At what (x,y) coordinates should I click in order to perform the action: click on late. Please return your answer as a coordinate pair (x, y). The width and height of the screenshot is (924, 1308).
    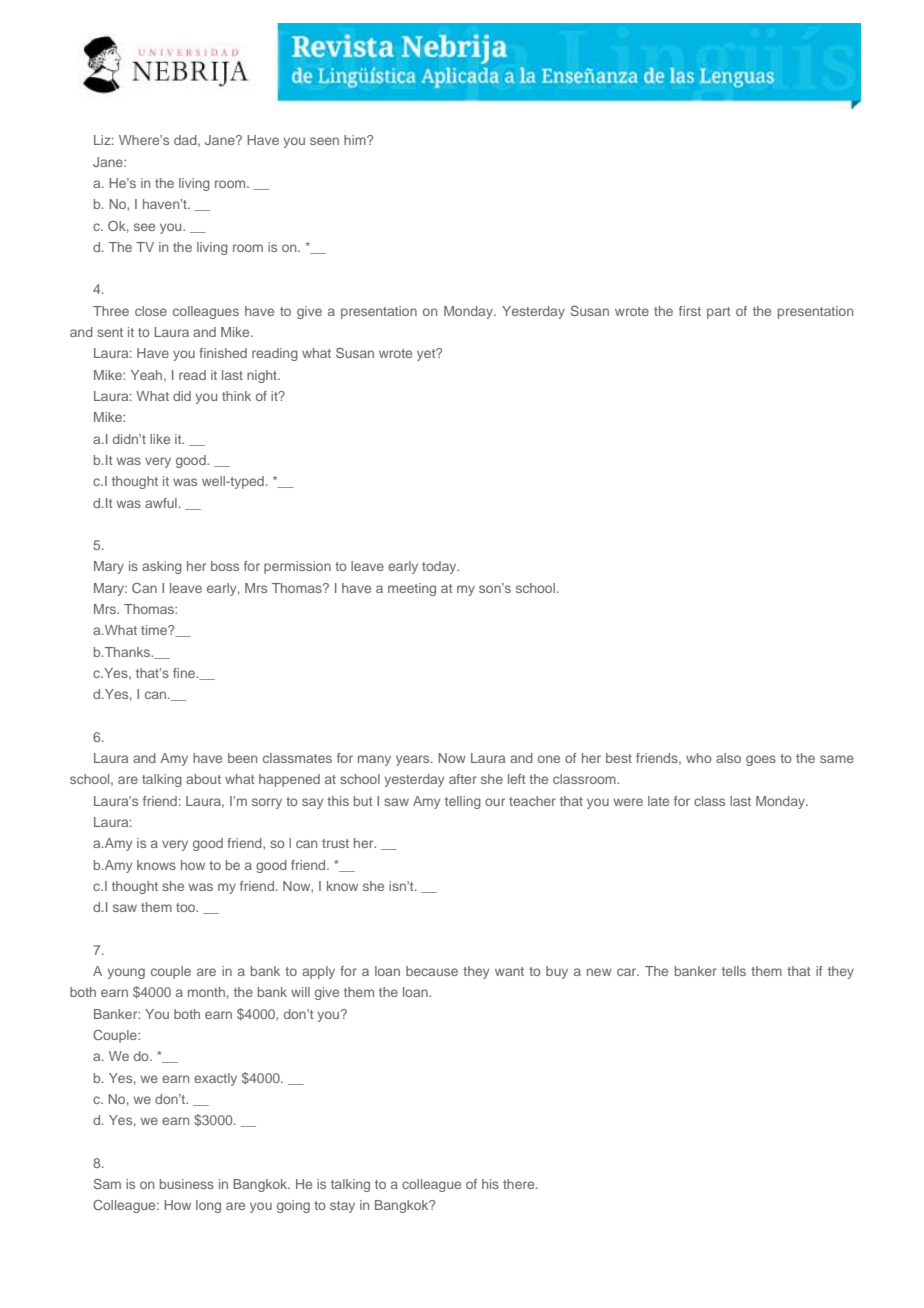
    Looking at the image, I should click on (658, 801).
